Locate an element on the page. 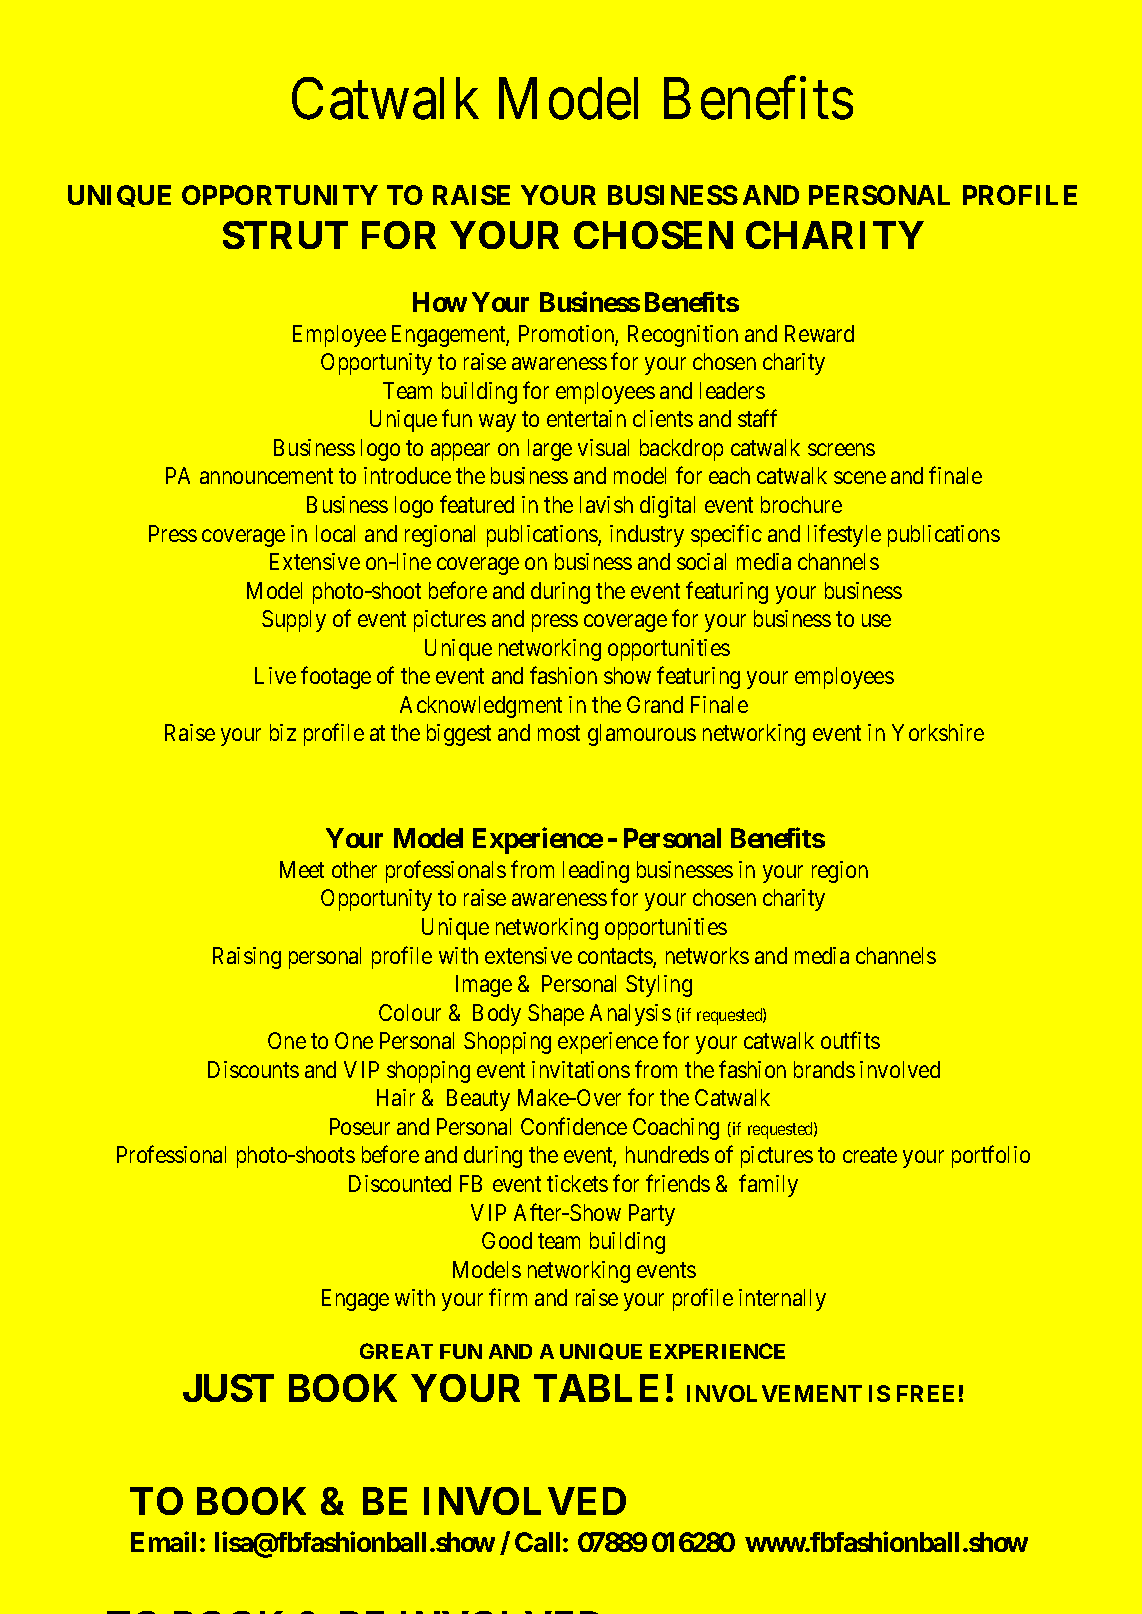 This page has height=1614, width=1142. Discounts is located at coordinates (253, 1069).
